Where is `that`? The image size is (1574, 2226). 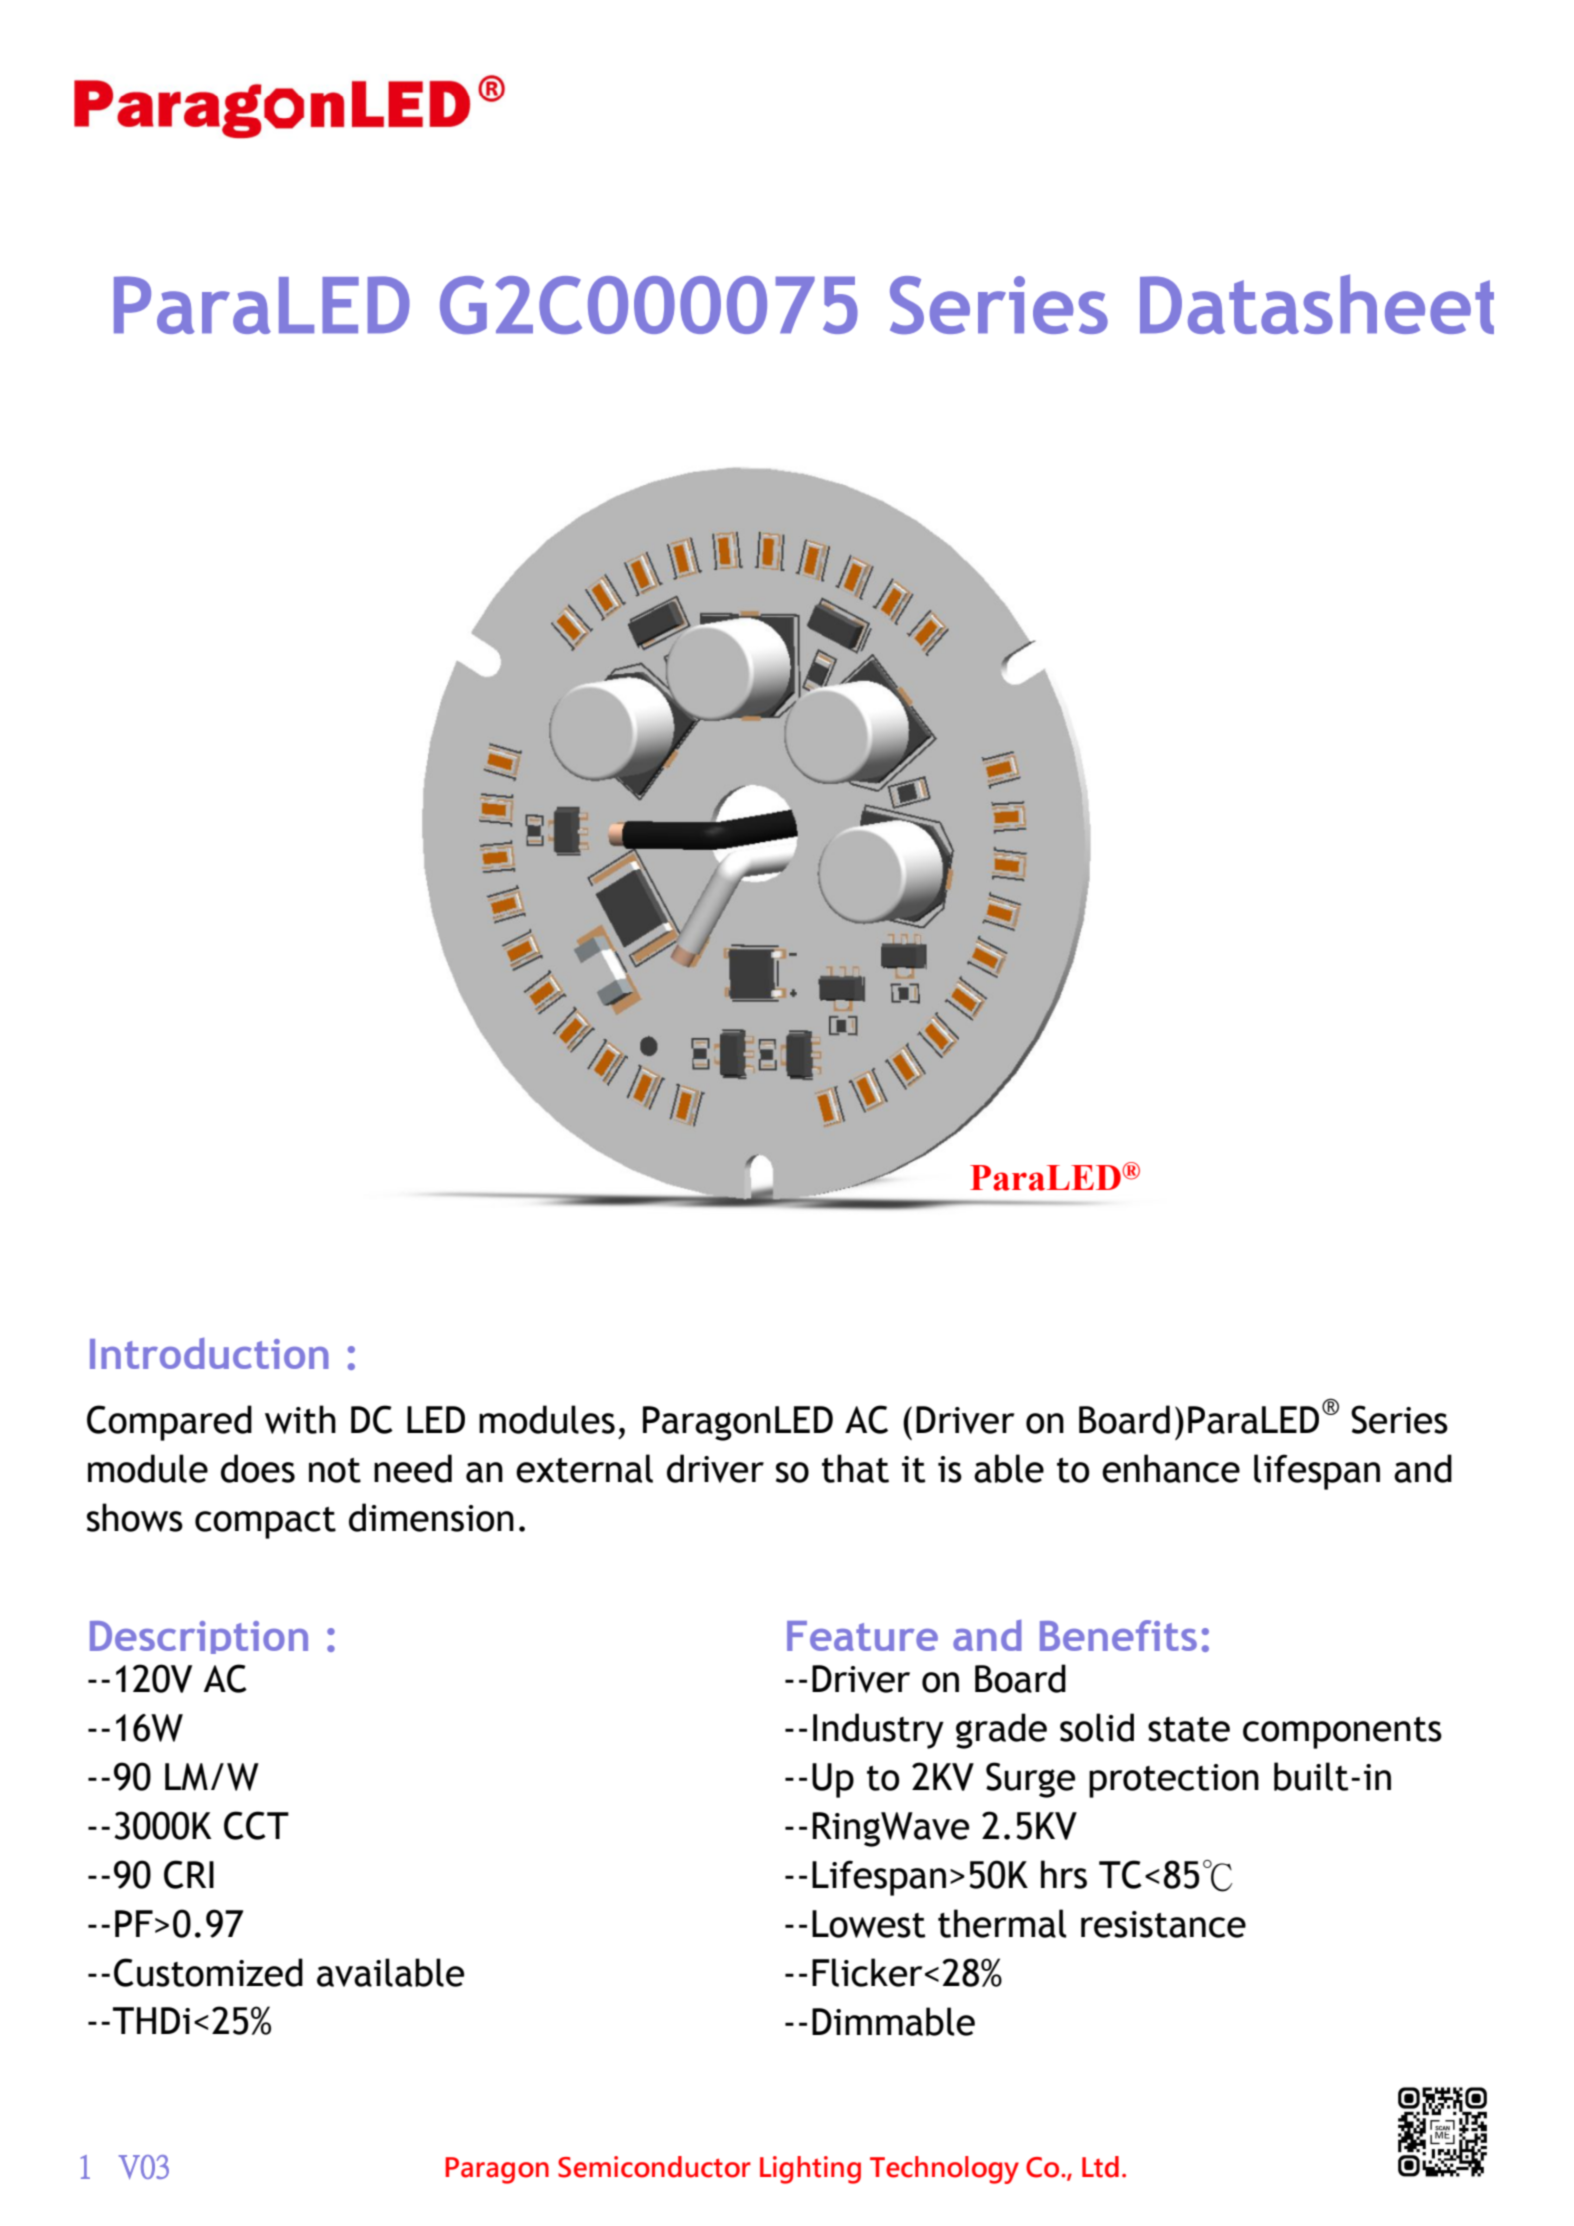 that is located at coordinates (855, 1468).
